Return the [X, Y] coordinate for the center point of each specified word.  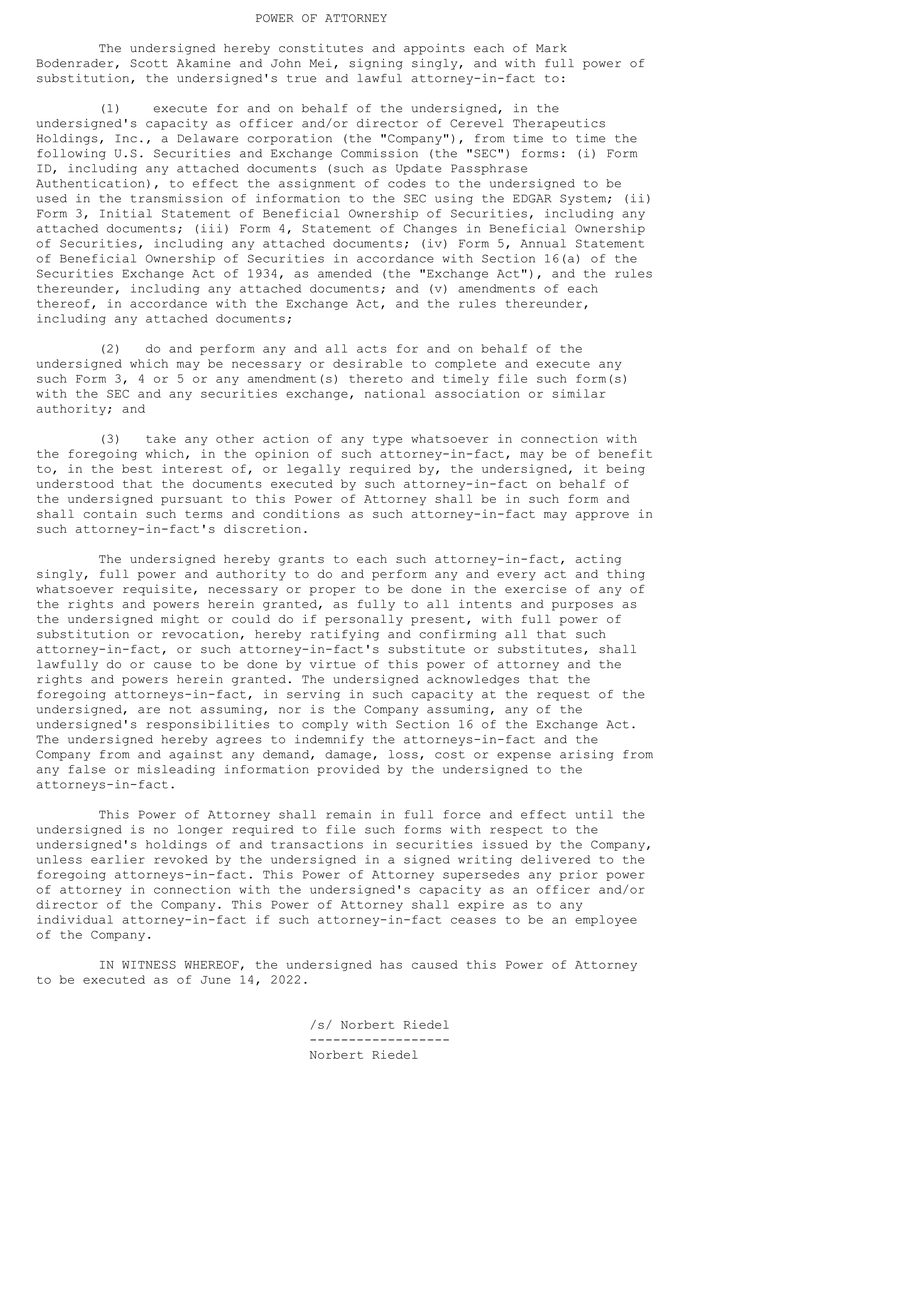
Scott [149, 63]
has [391, 964]
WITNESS [149, 964]
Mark [551, 48]
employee [606, 920]
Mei [321, 63]
